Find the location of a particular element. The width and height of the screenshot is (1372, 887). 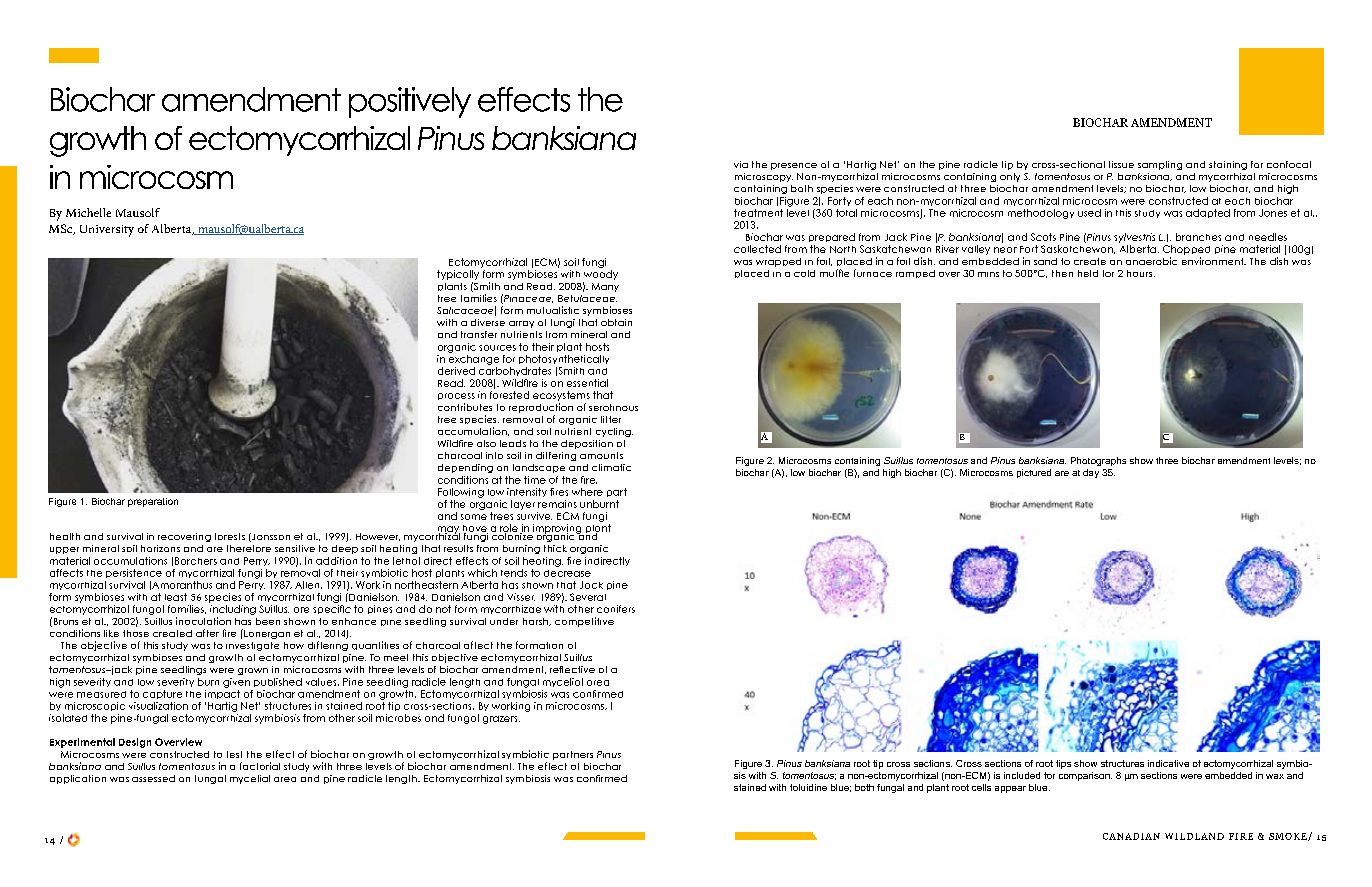

factorial is located at coordinates (260, 766).
